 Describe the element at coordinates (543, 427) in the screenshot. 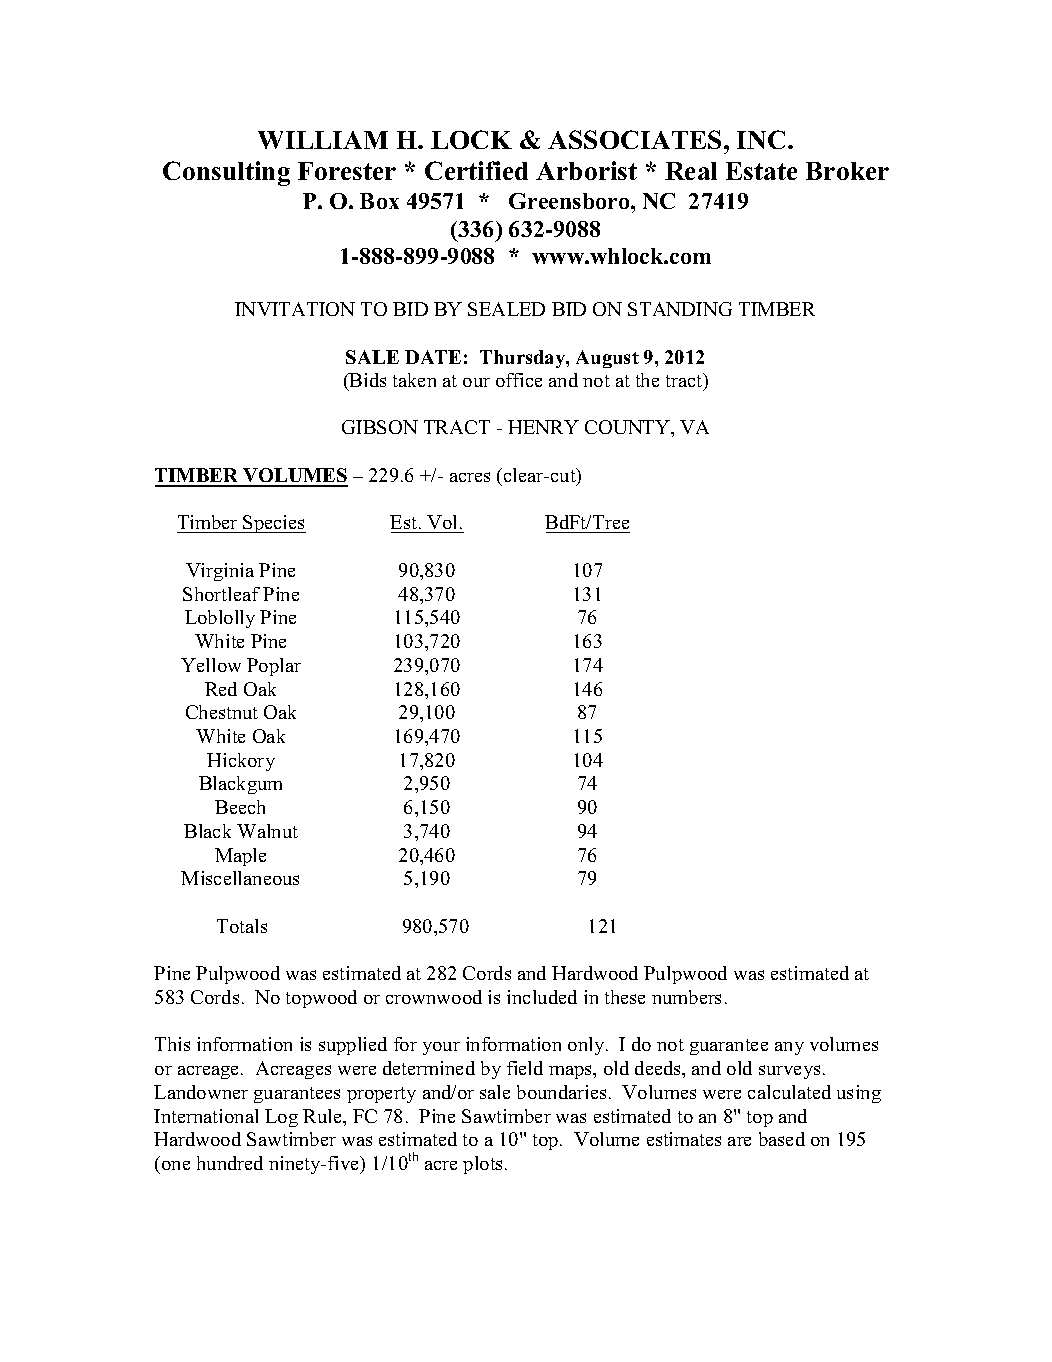

I see `HENRY` at that location.
